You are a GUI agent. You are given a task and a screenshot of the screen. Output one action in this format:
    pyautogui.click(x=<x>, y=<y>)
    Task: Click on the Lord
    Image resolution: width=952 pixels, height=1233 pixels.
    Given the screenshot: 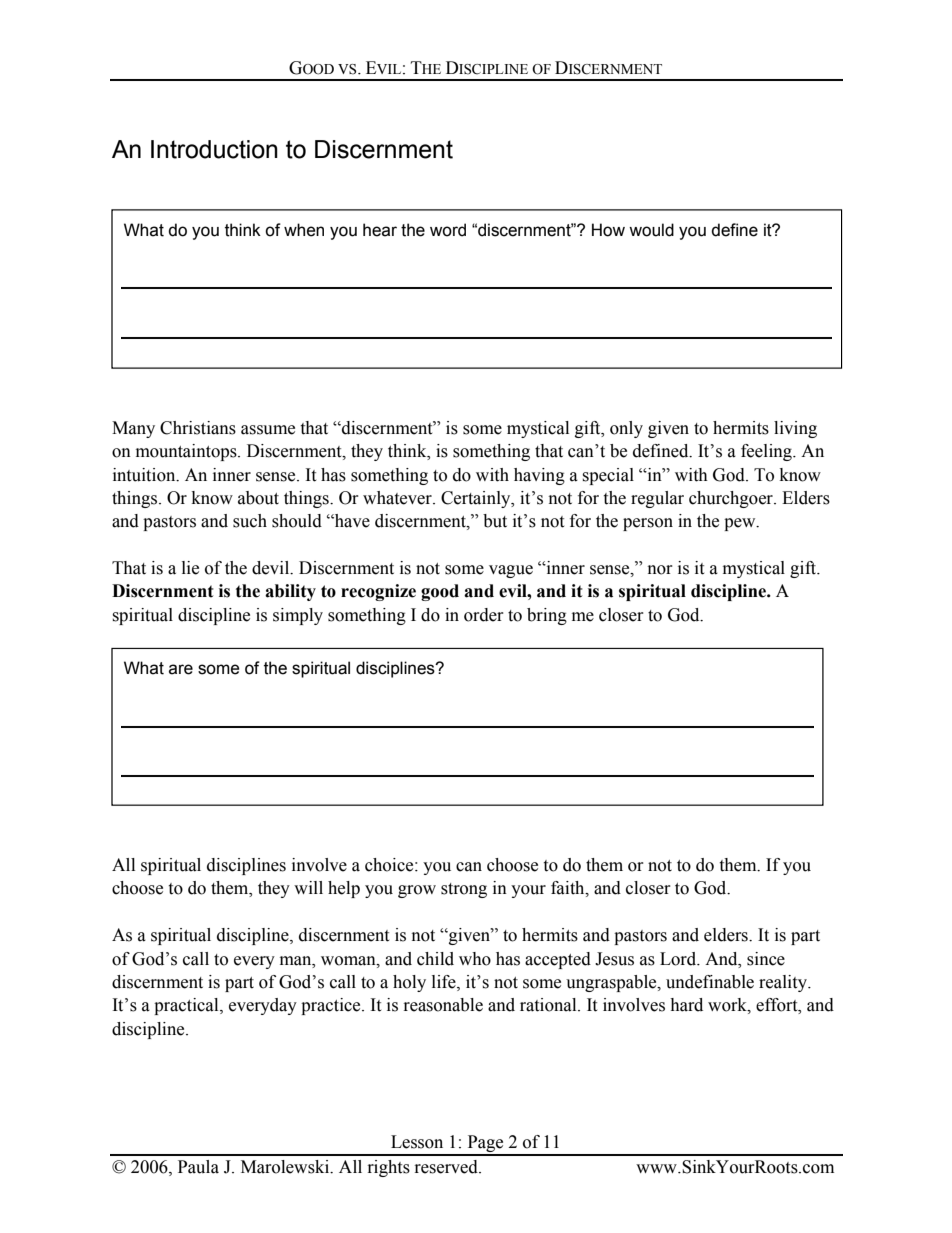 What is the action you would take?
    pyautogui.click(x=679, y=959)
